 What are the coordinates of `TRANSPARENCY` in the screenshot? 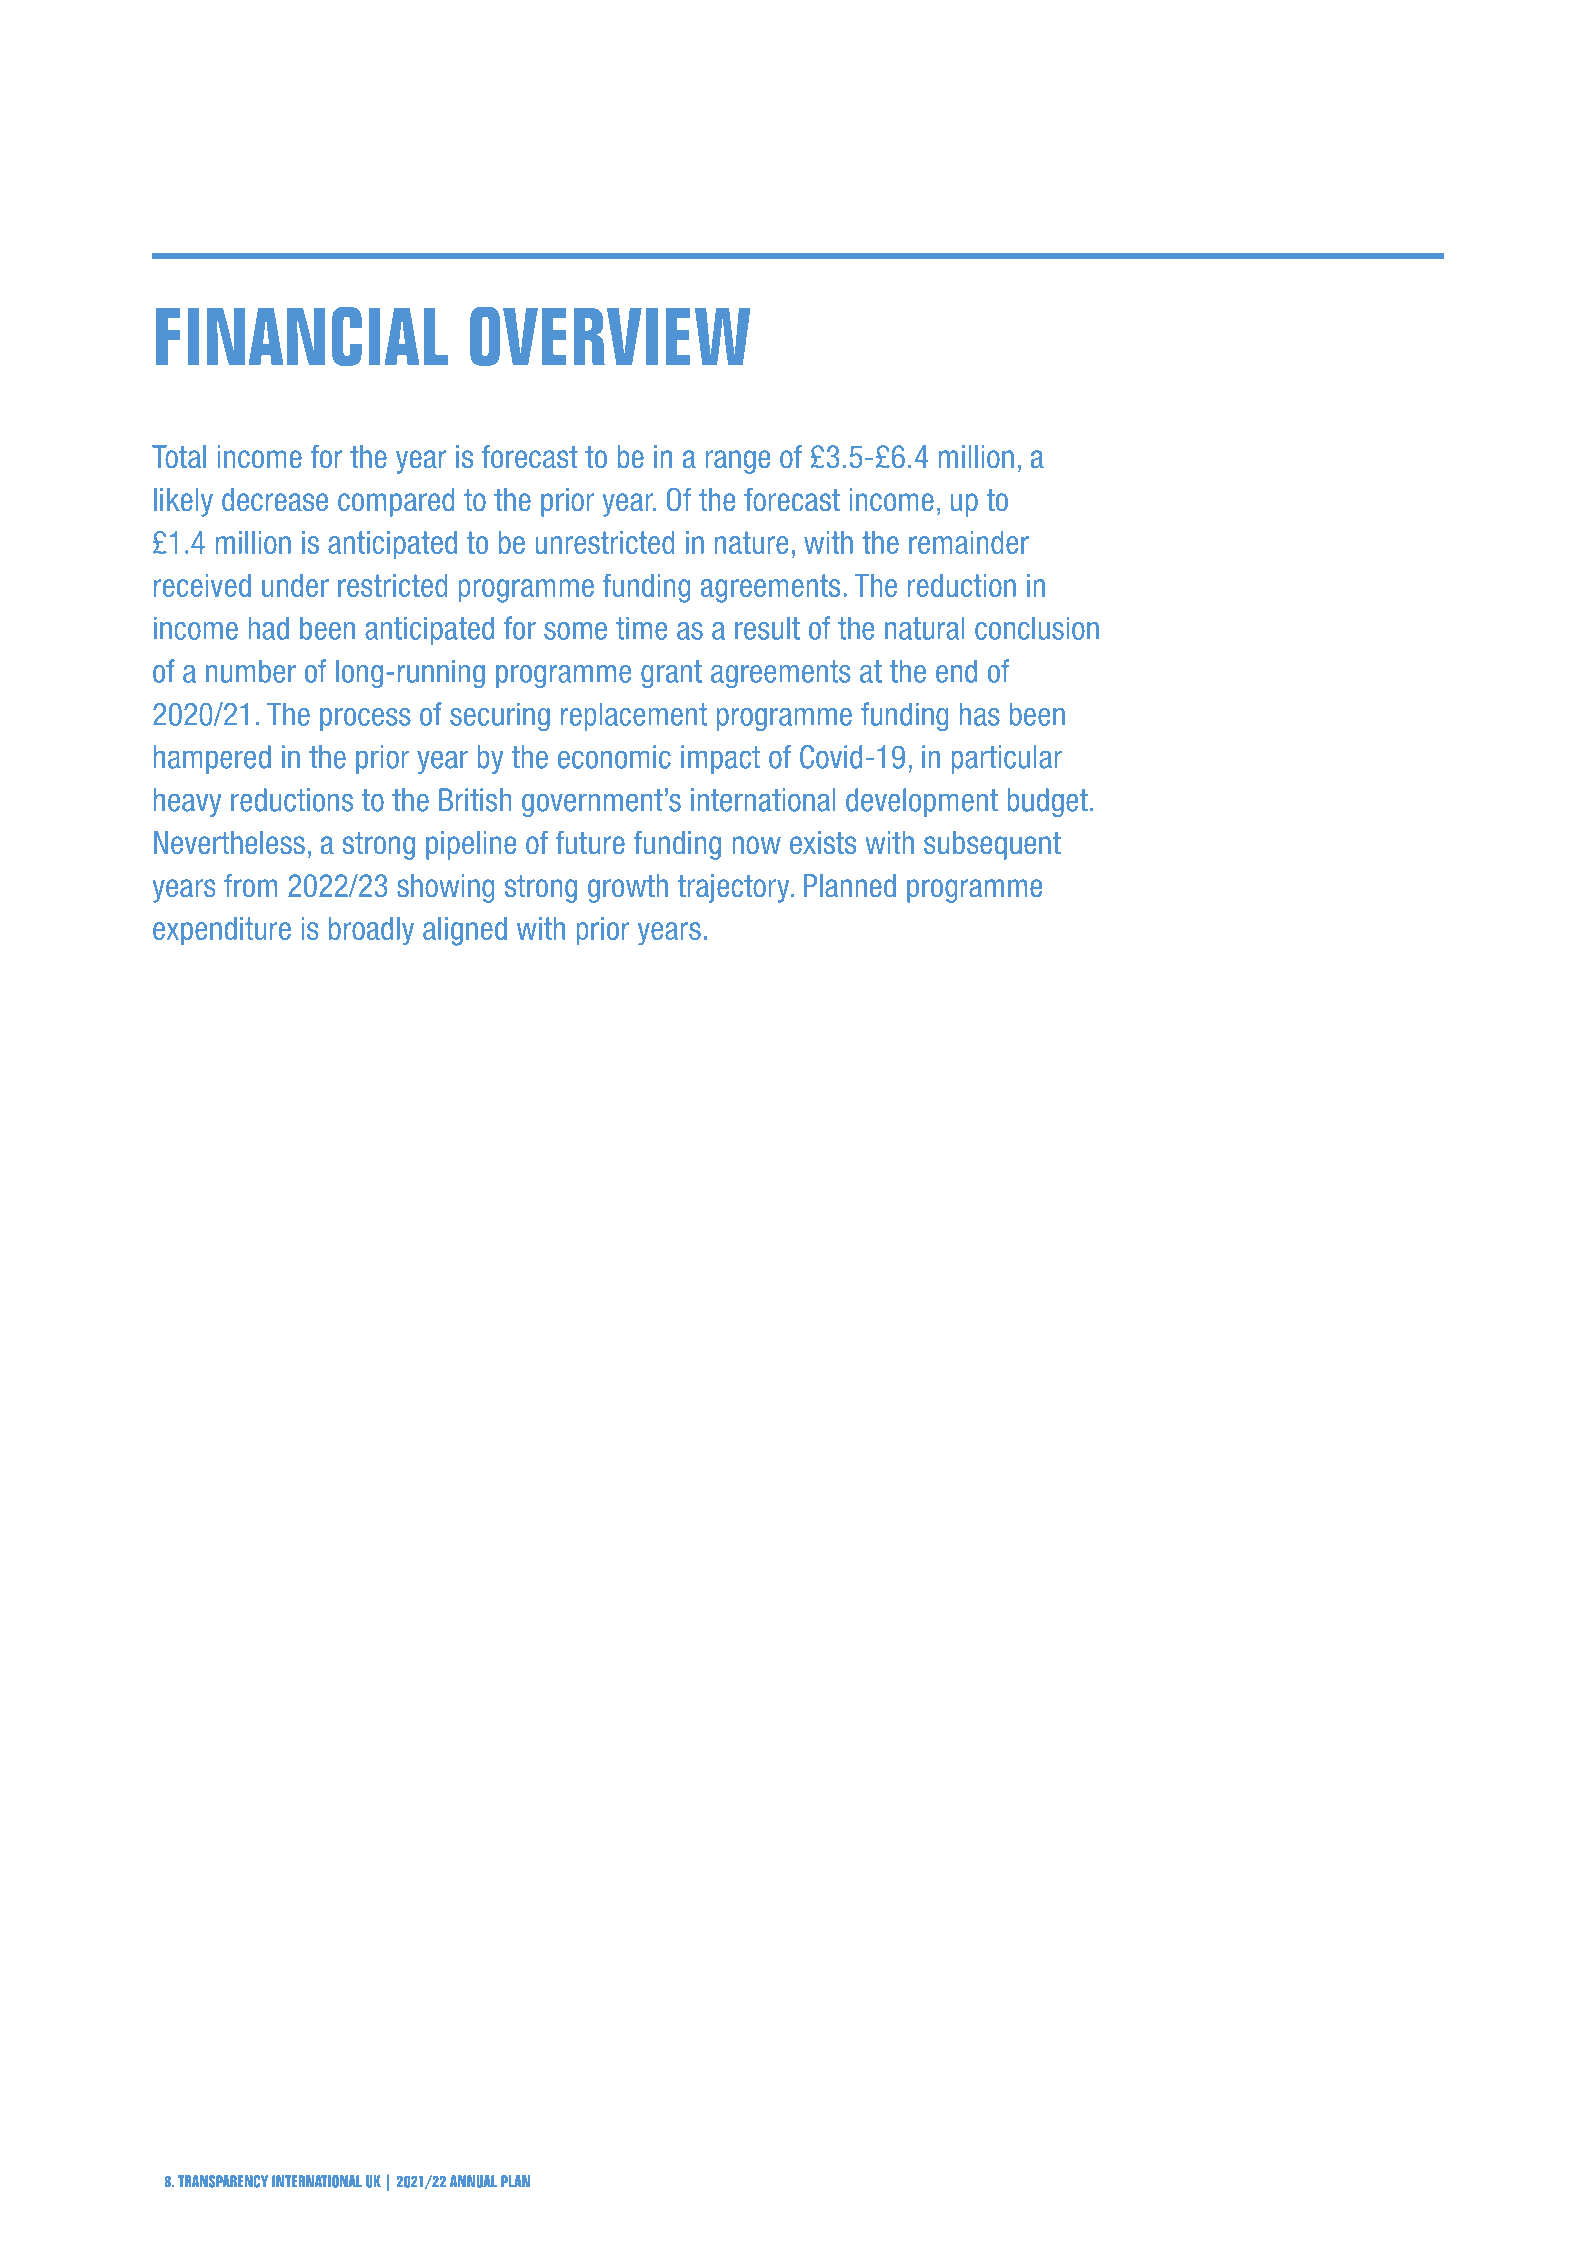 It's located at (223, 2181).
